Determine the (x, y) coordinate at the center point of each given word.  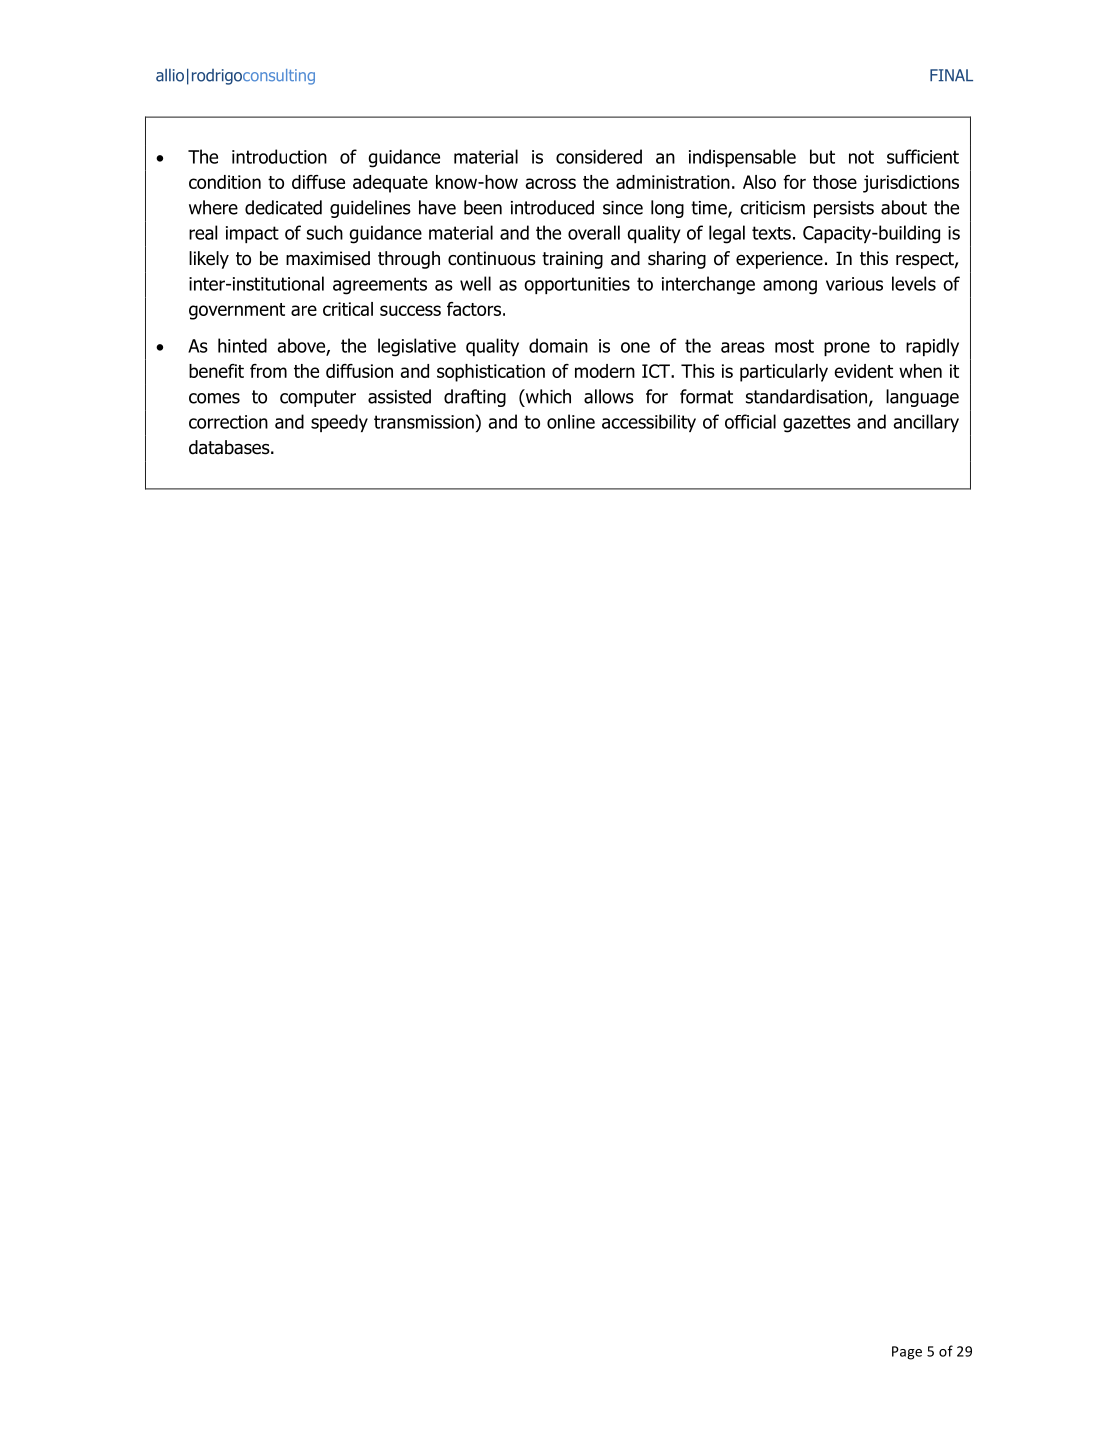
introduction (279, 156)
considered (599, 156)
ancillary (926, 423)
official (750, 421)
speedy (339, 423)
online (571, 421)
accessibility (649, 423)
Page (907, 1353)
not (861, 157)
